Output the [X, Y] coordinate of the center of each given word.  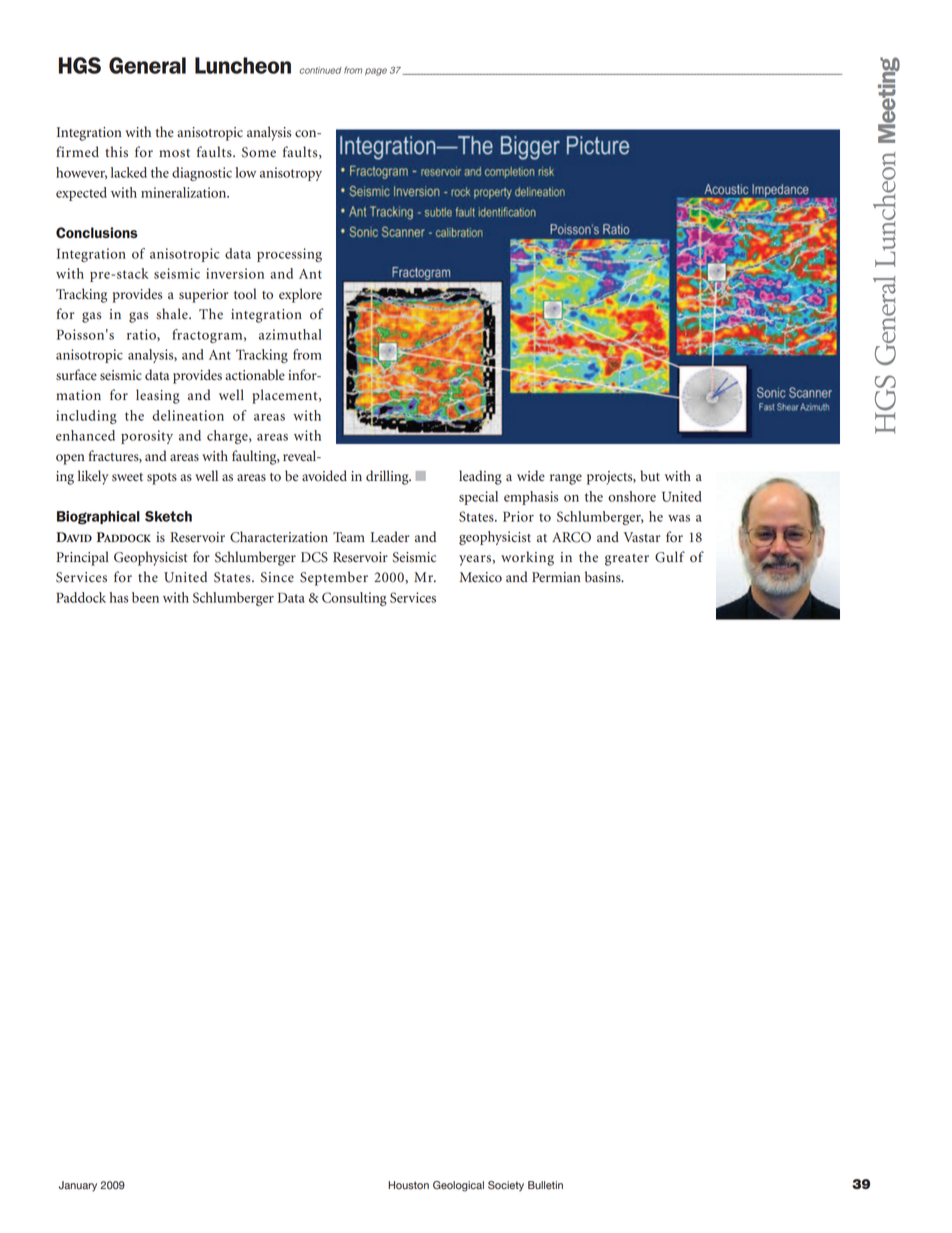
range [566, 479]
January [78, 1186]
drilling [388, 477]
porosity [147, 437]
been [145, 597]
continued [320, 70]
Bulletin [545, 1185]
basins [604, 577]
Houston [408, 1185]
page [376, 72]
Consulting [354, 599]
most [174, 153]
